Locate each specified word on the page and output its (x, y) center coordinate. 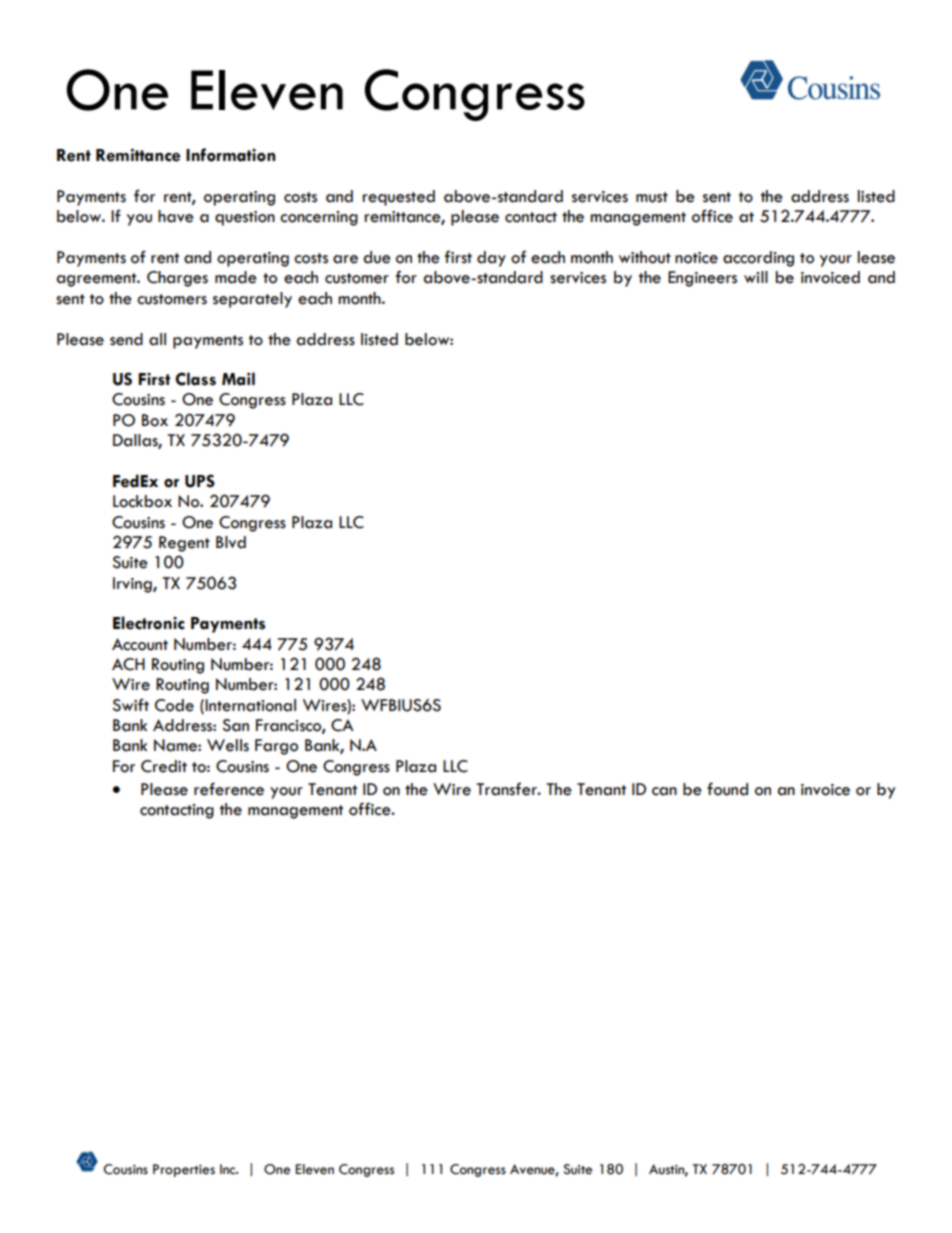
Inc (229, 1169)
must (652, 197)
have (176, 216)
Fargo (276, 747)
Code (174, 705)
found (727, 789)
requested (399, 198)
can (664, 791)
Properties (184, 1170)
